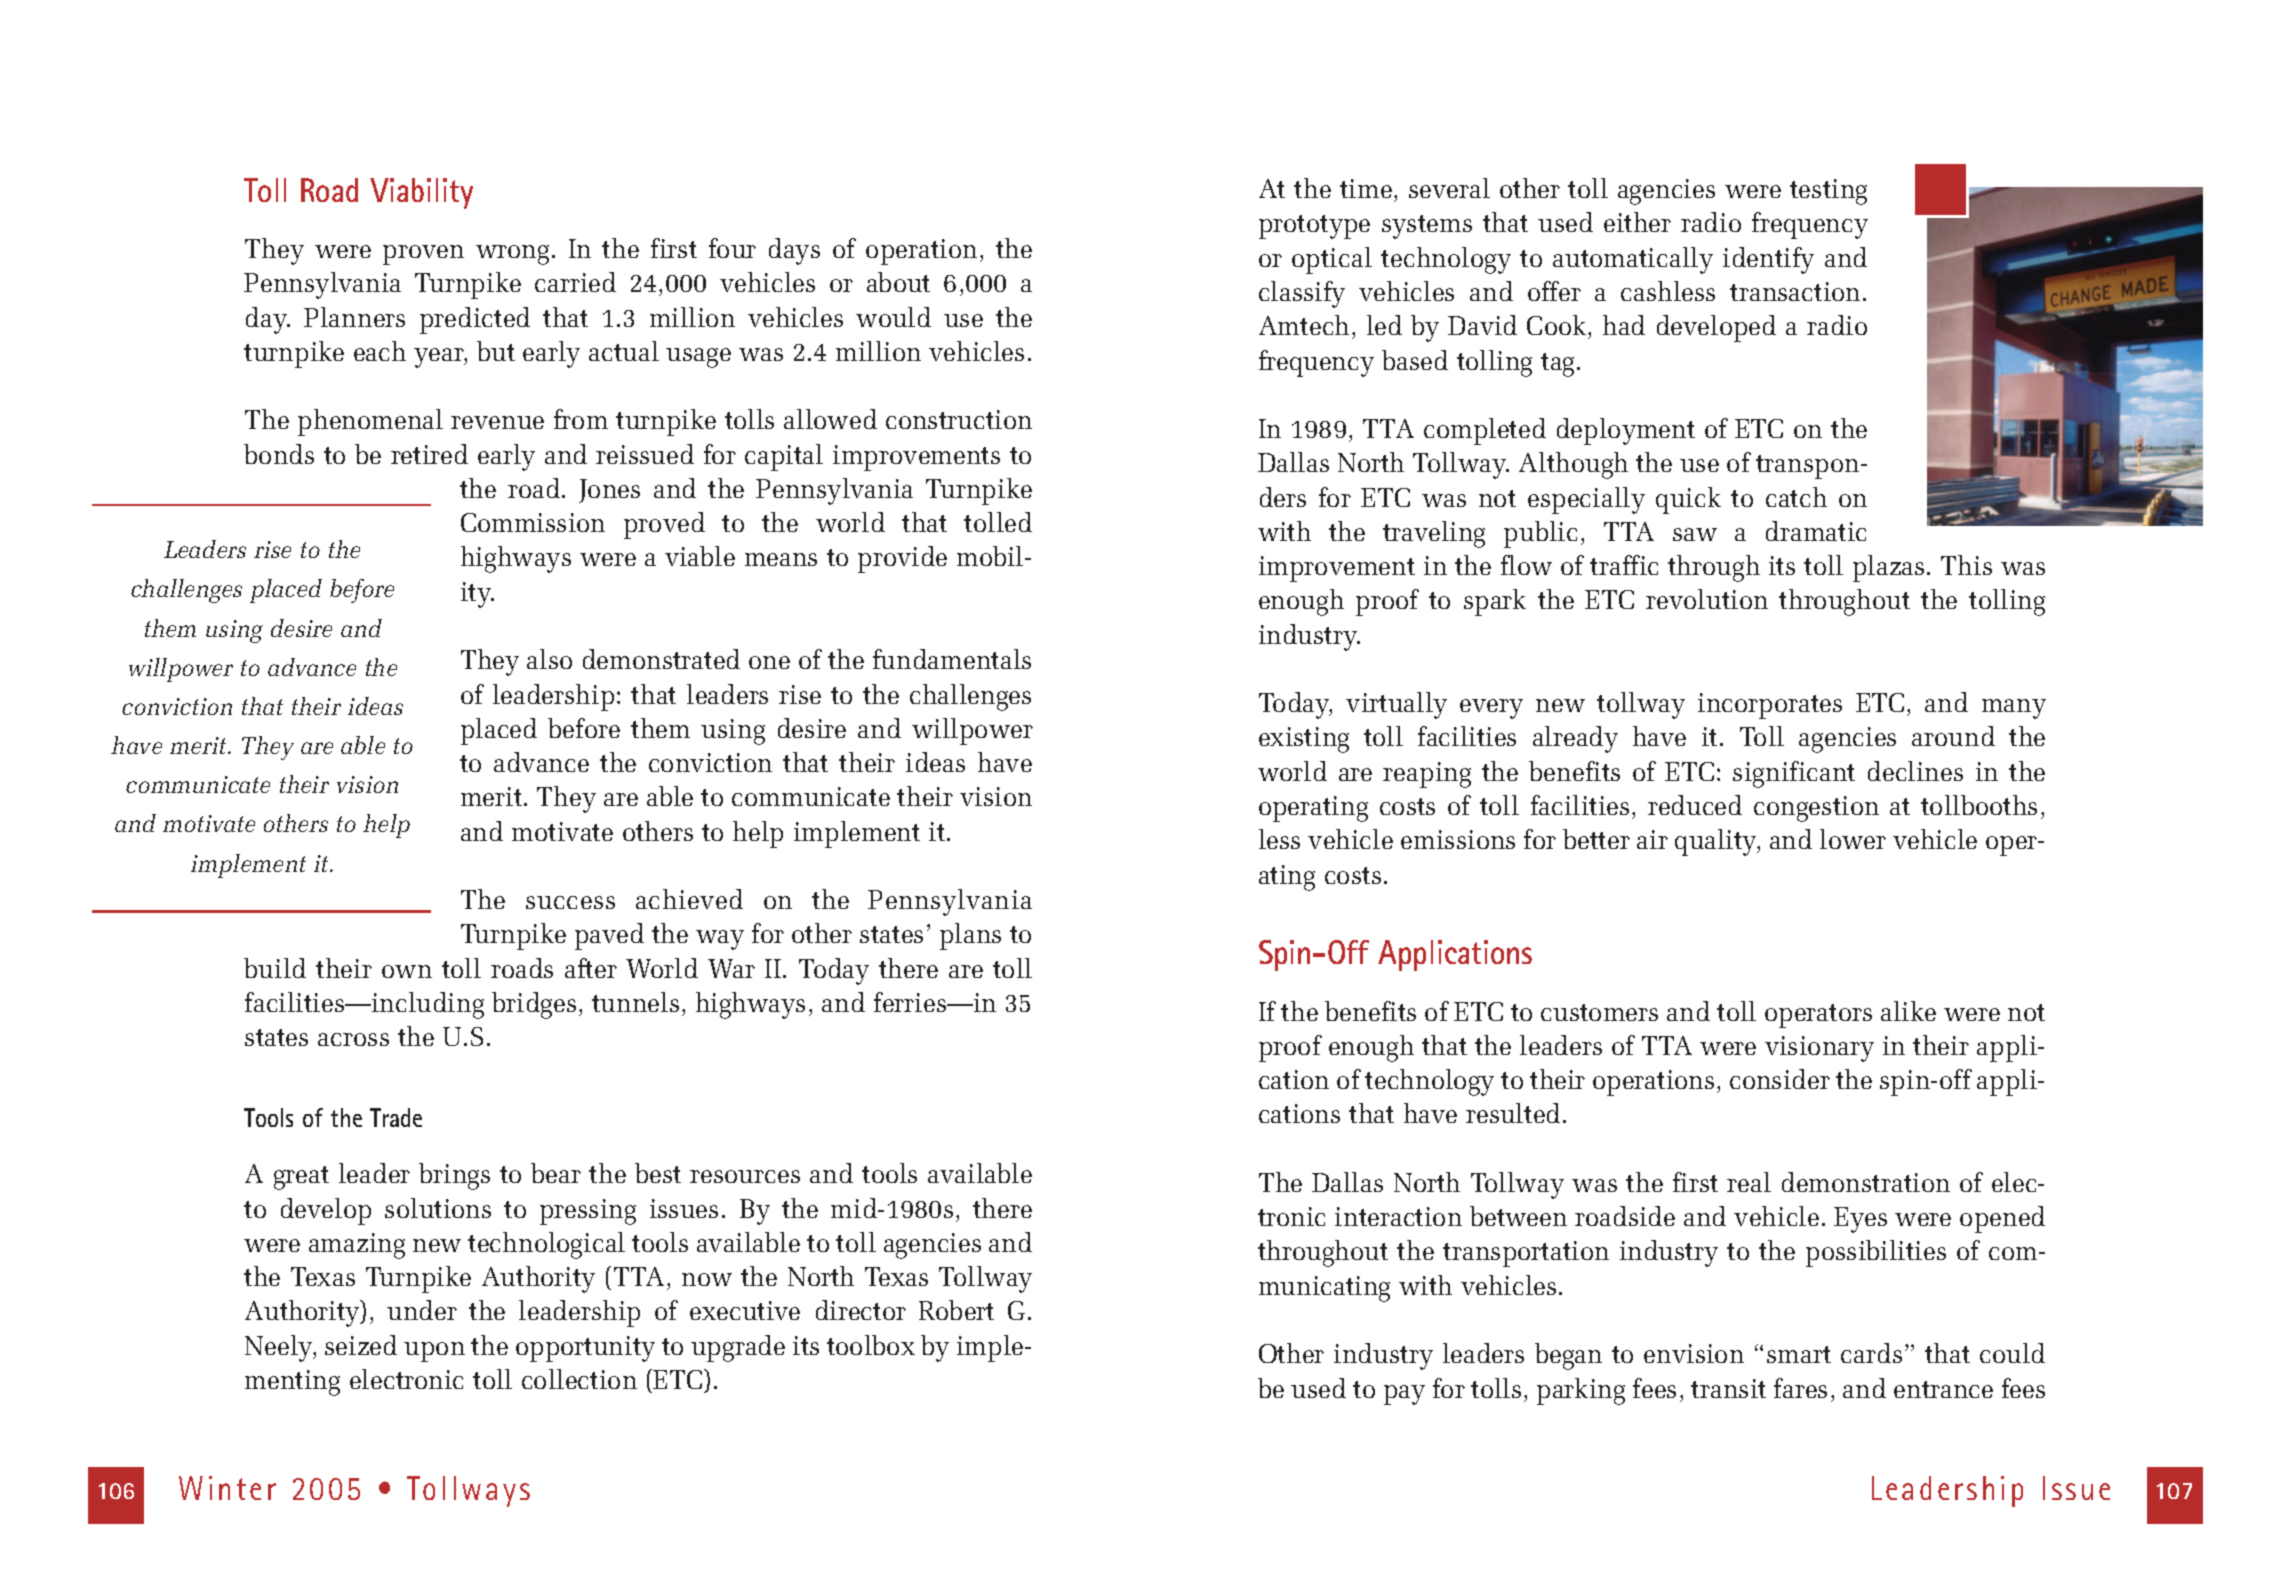 The height and width of the screenshot is (1586, 2291). Describe the element at coordinates (1314, 227) in the screenshot. I see `prototype` at that location.
